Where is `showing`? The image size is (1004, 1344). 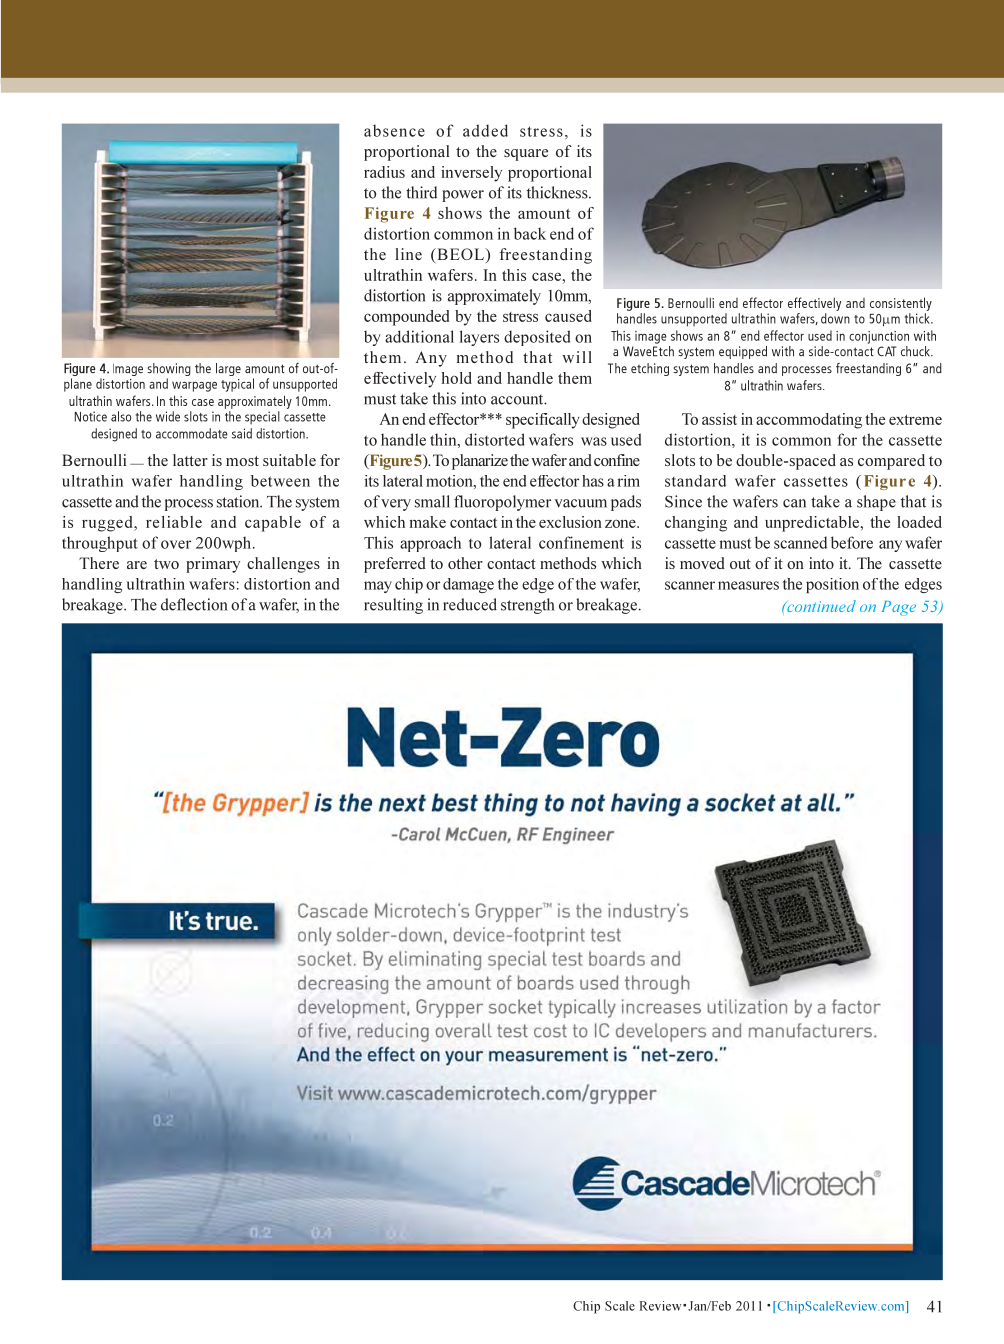
showing is located at coordinates (169, 371).
